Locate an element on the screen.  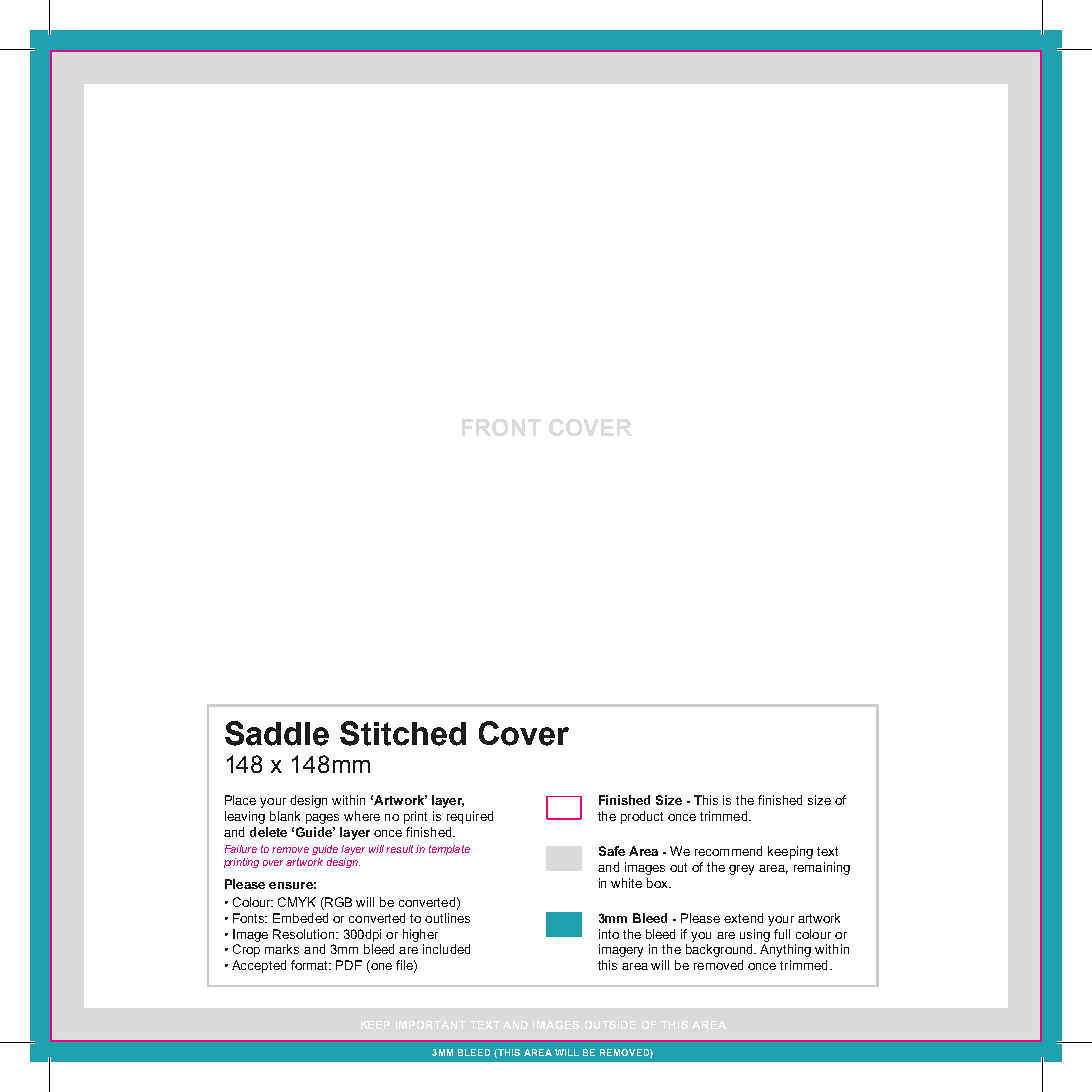
Failure is located at coordinates (241, 849).
